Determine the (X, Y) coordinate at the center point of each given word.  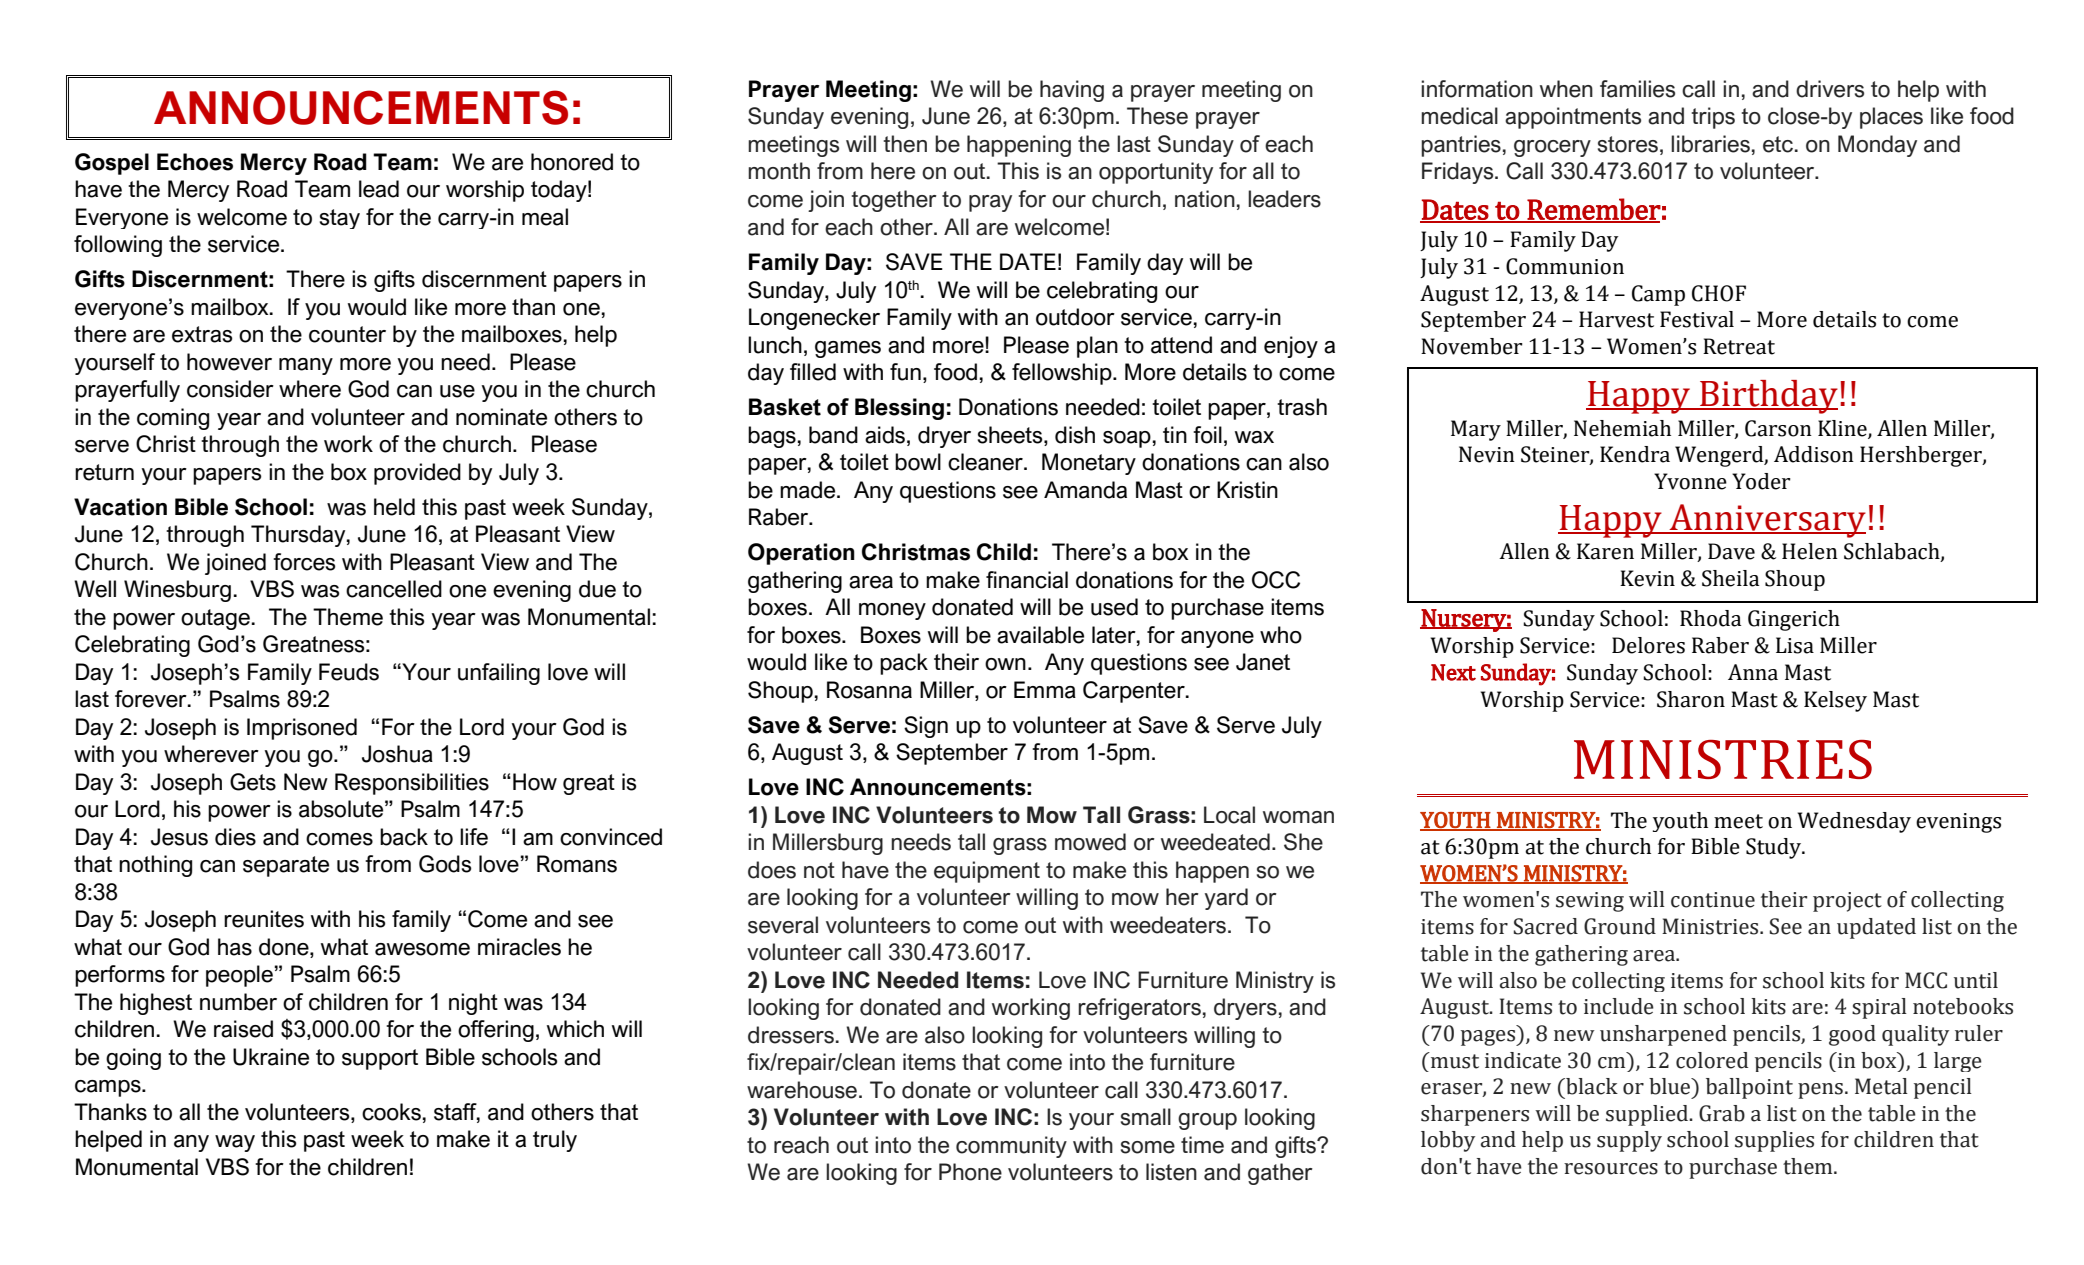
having (1072, 91)
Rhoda (1710, 618)
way (235, 1143)
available (1040, 635)
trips (1713, 118)
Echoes (195, 162)
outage (216, 619)
